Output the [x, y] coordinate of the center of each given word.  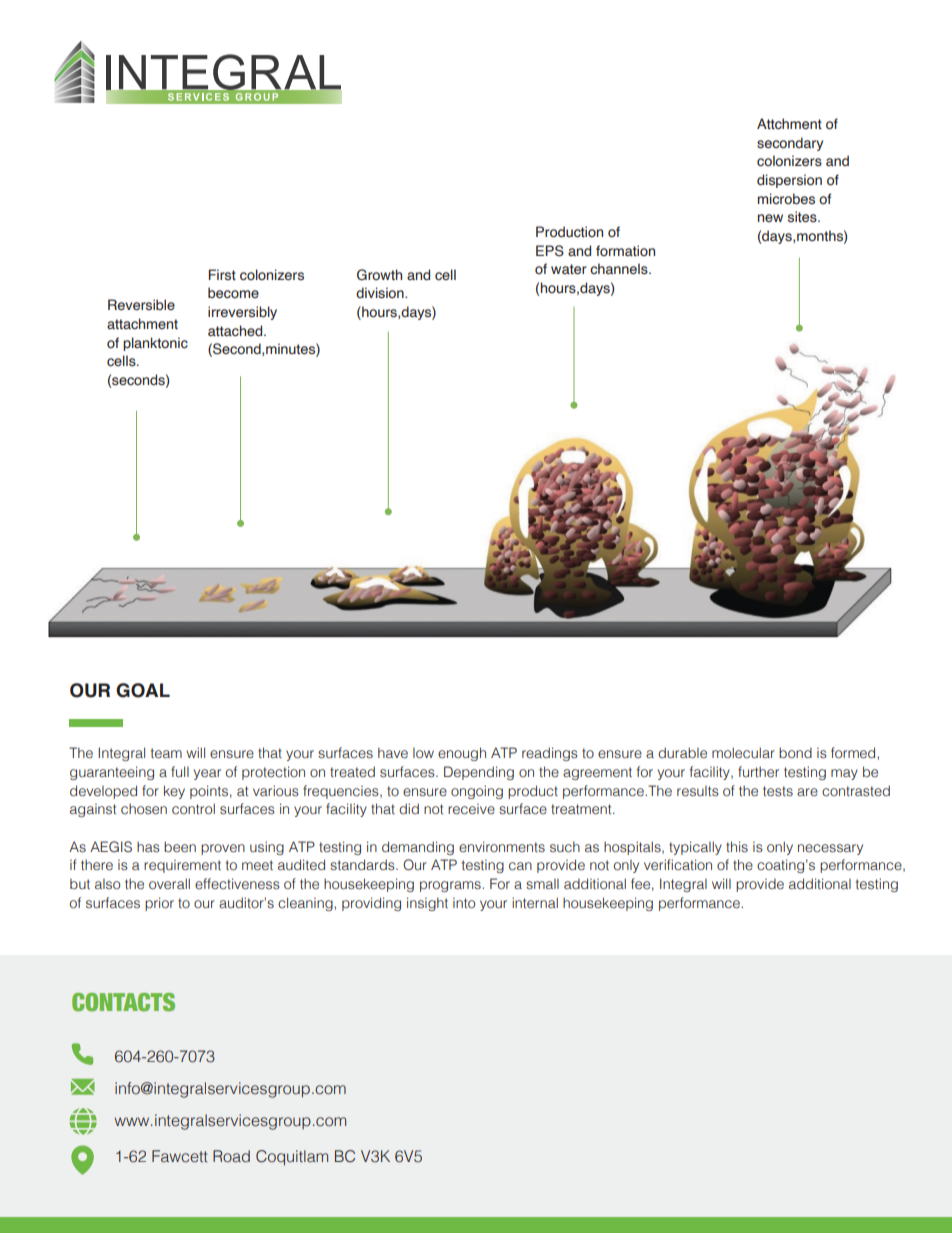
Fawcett [180, 1156]
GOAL [143, 690]
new [770, 218]
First [222, 274]
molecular [743, 752]
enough [462, 754]
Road [231, 1156]
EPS [550, 251]
